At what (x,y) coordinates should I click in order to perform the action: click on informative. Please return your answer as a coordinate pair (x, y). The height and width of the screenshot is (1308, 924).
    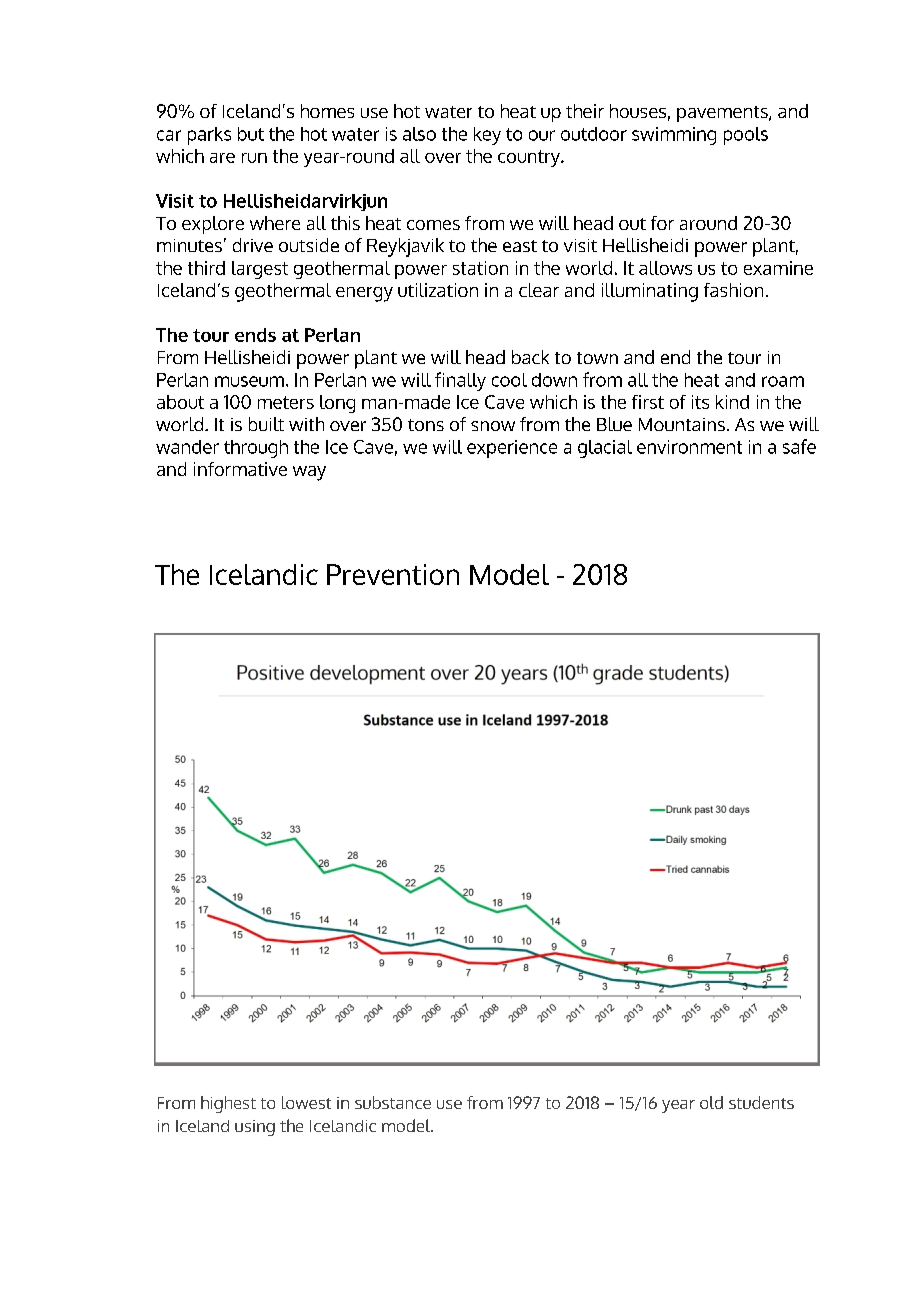
    Looking at the image, I should click on (240, 469).
